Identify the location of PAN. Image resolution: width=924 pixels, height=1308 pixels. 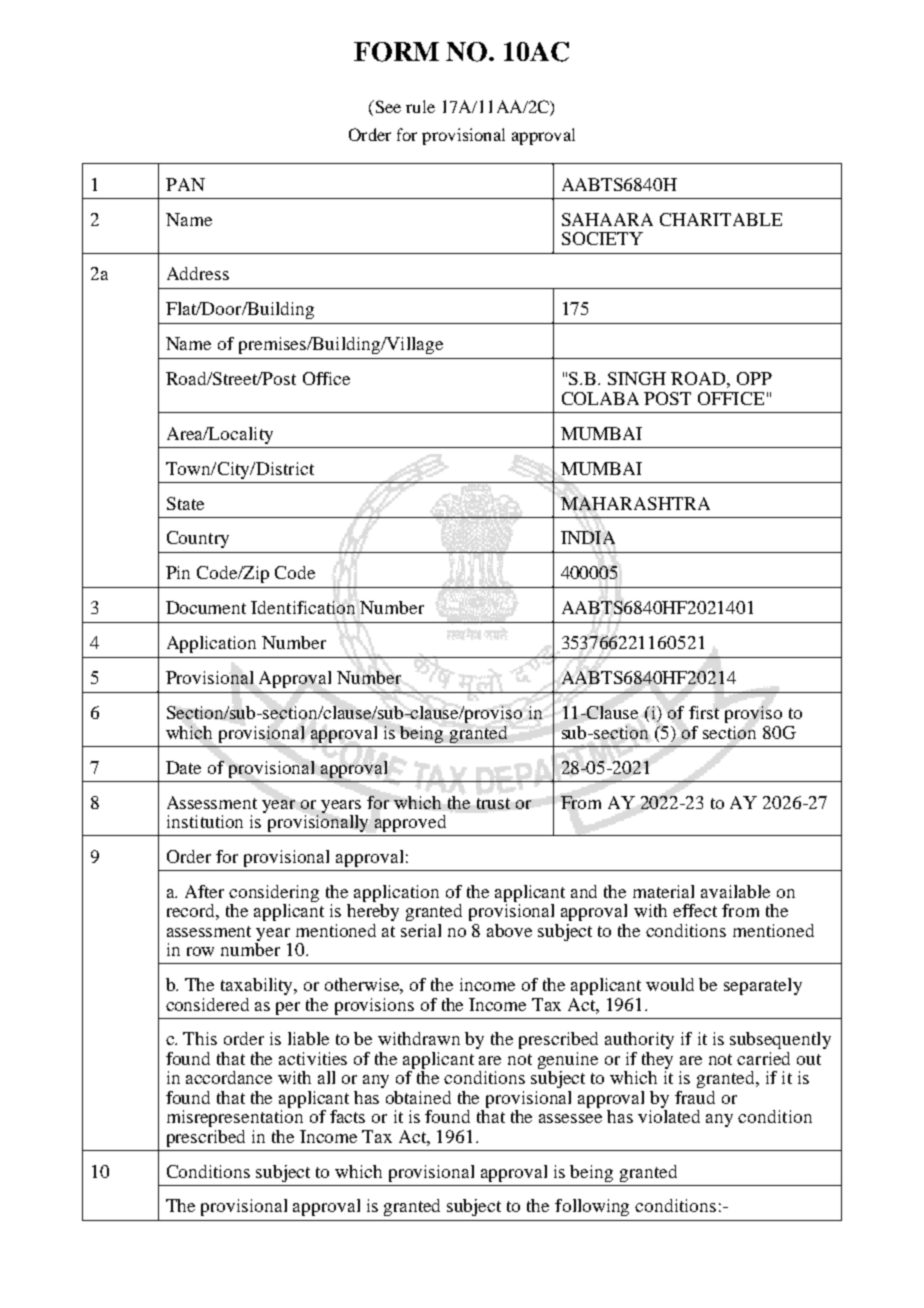
(185, 184).
